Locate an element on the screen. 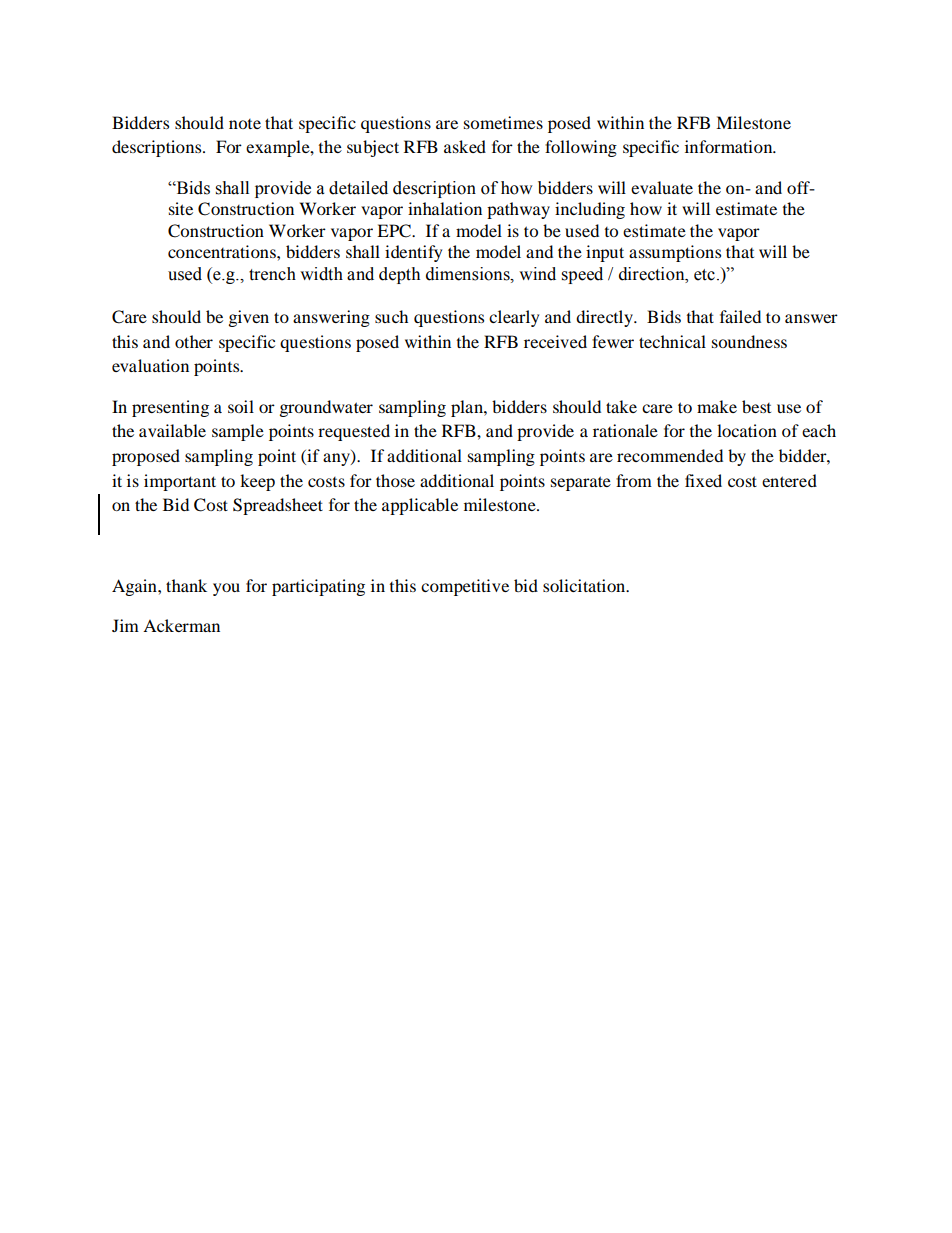 The width and height of the screenshot is (952, 1233). note is located at coordinates (245, 124).
